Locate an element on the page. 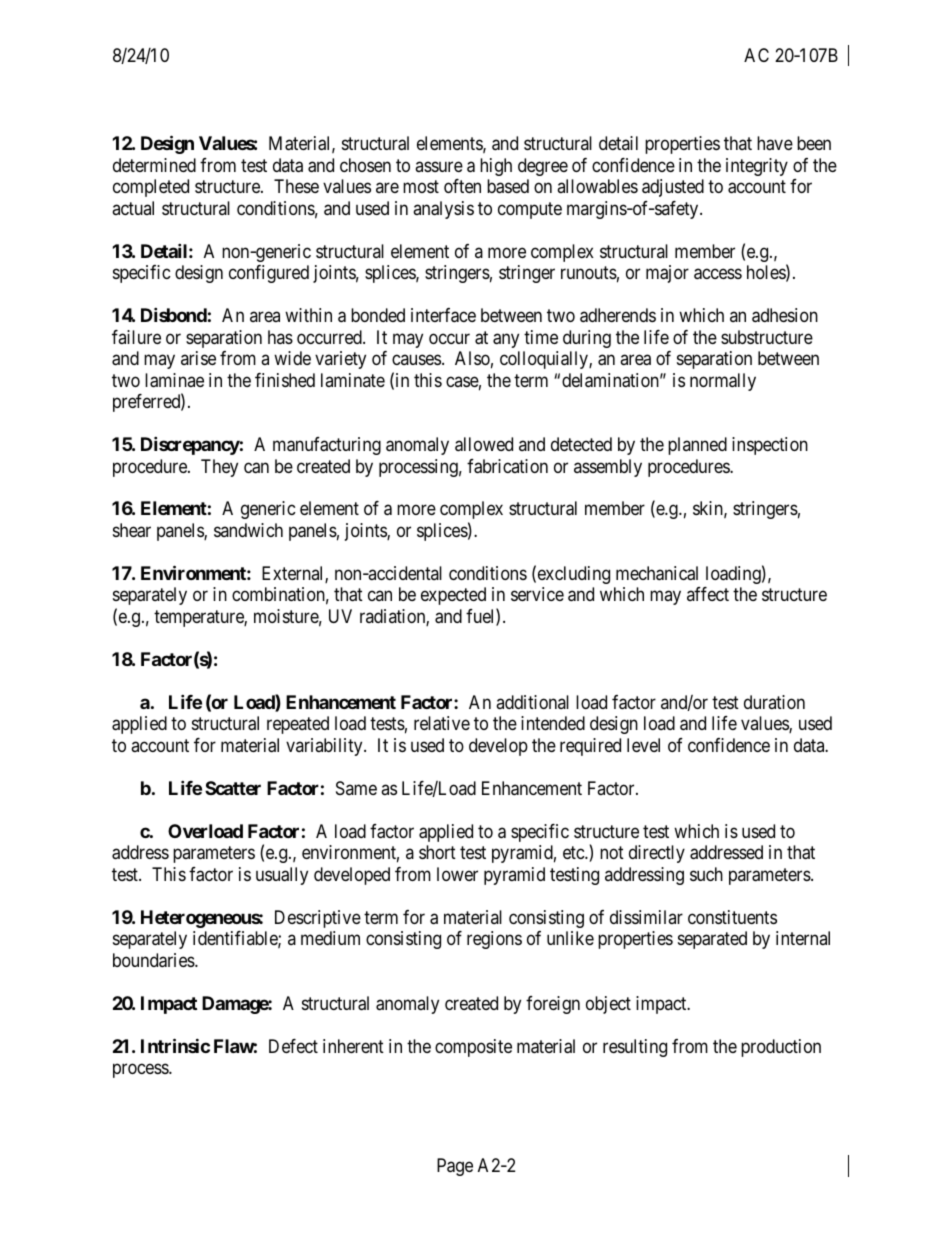 This document has height=1233, width=952. often is located at coordinates (462, 186).
